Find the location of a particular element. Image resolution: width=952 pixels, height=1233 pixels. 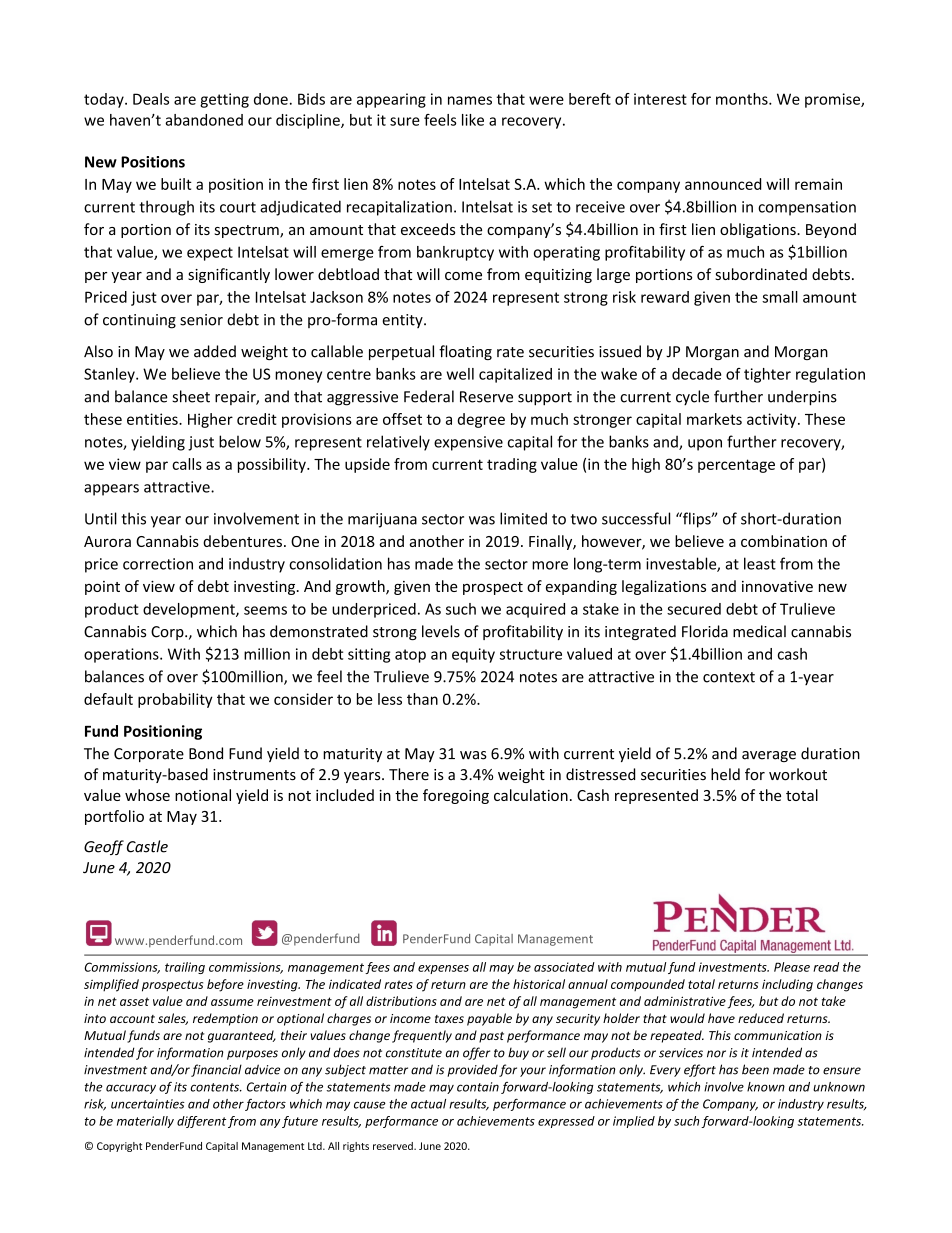

actual is located at coordinates (428, 1104).
